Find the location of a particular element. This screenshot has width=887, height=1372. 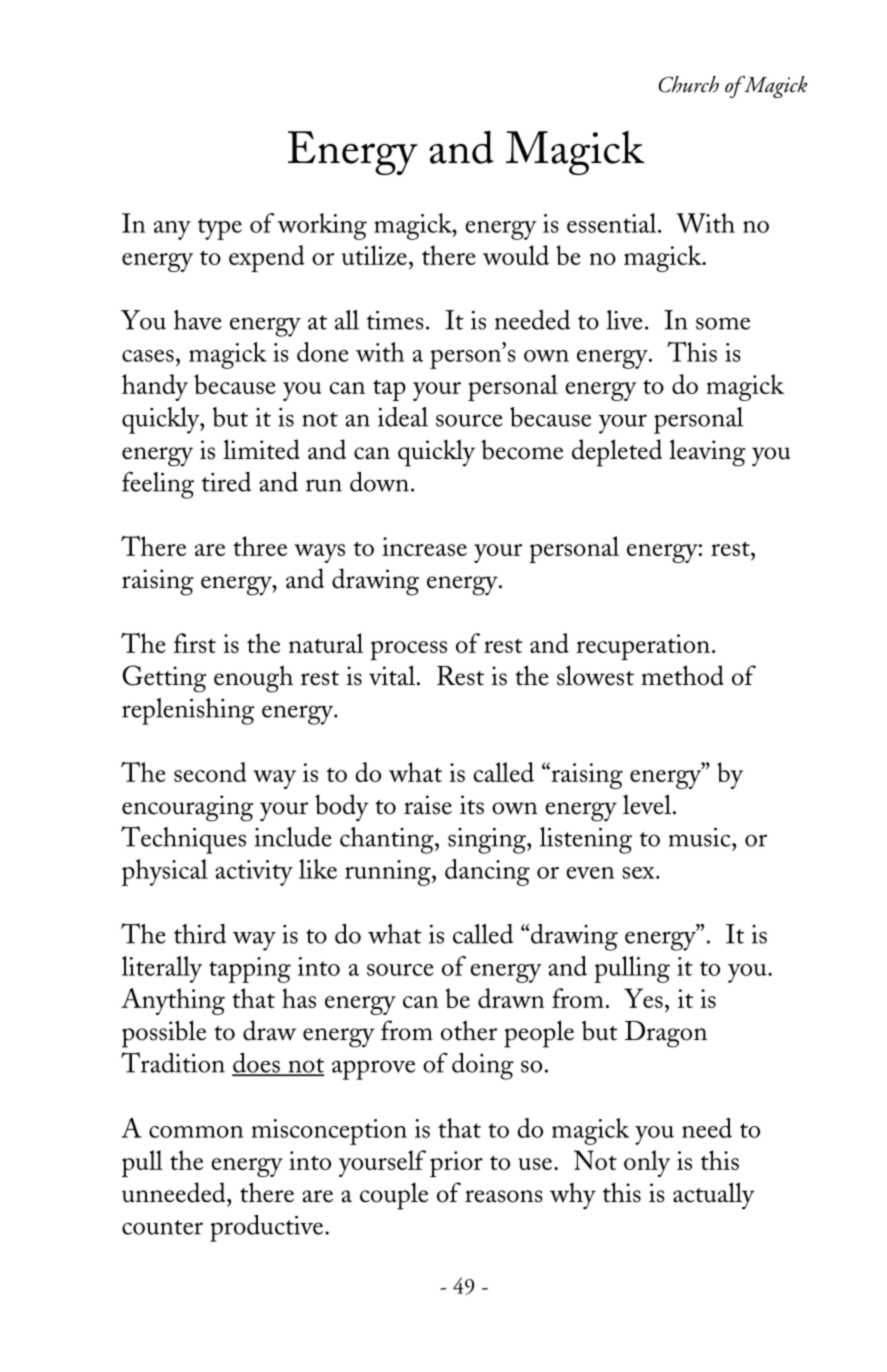

raise is located at coordinates (428, 805).
